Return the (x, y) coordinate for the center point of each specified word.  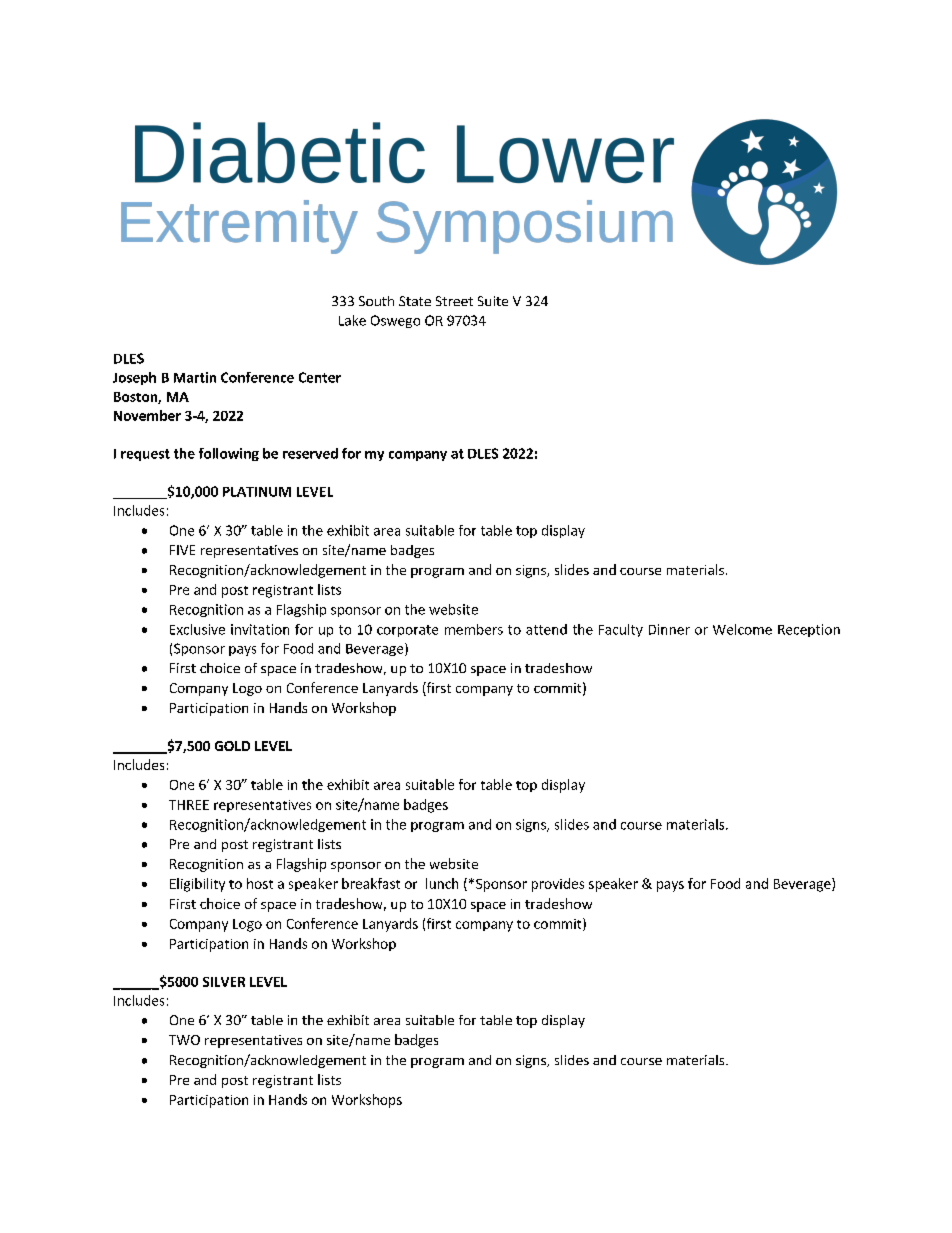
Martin (195, 377)
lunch (442, 883)
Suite (493, 301)
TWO (184, 1040)
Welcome (742, 629)
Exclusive (197, 629)
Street (454, 301)
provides (558, 885)
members (474, 629)
